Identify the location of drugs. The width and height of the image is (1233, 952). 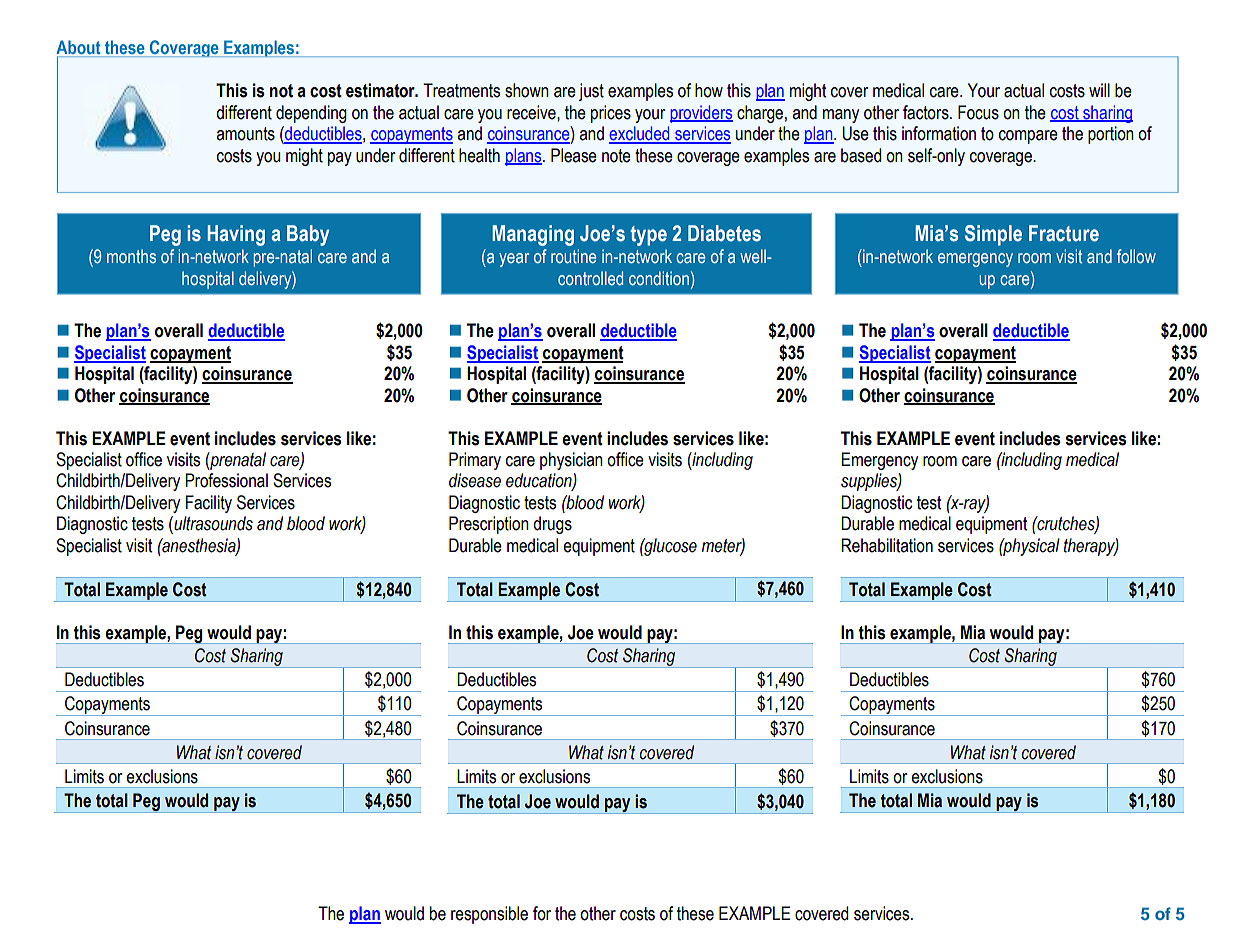
(552, 525).
